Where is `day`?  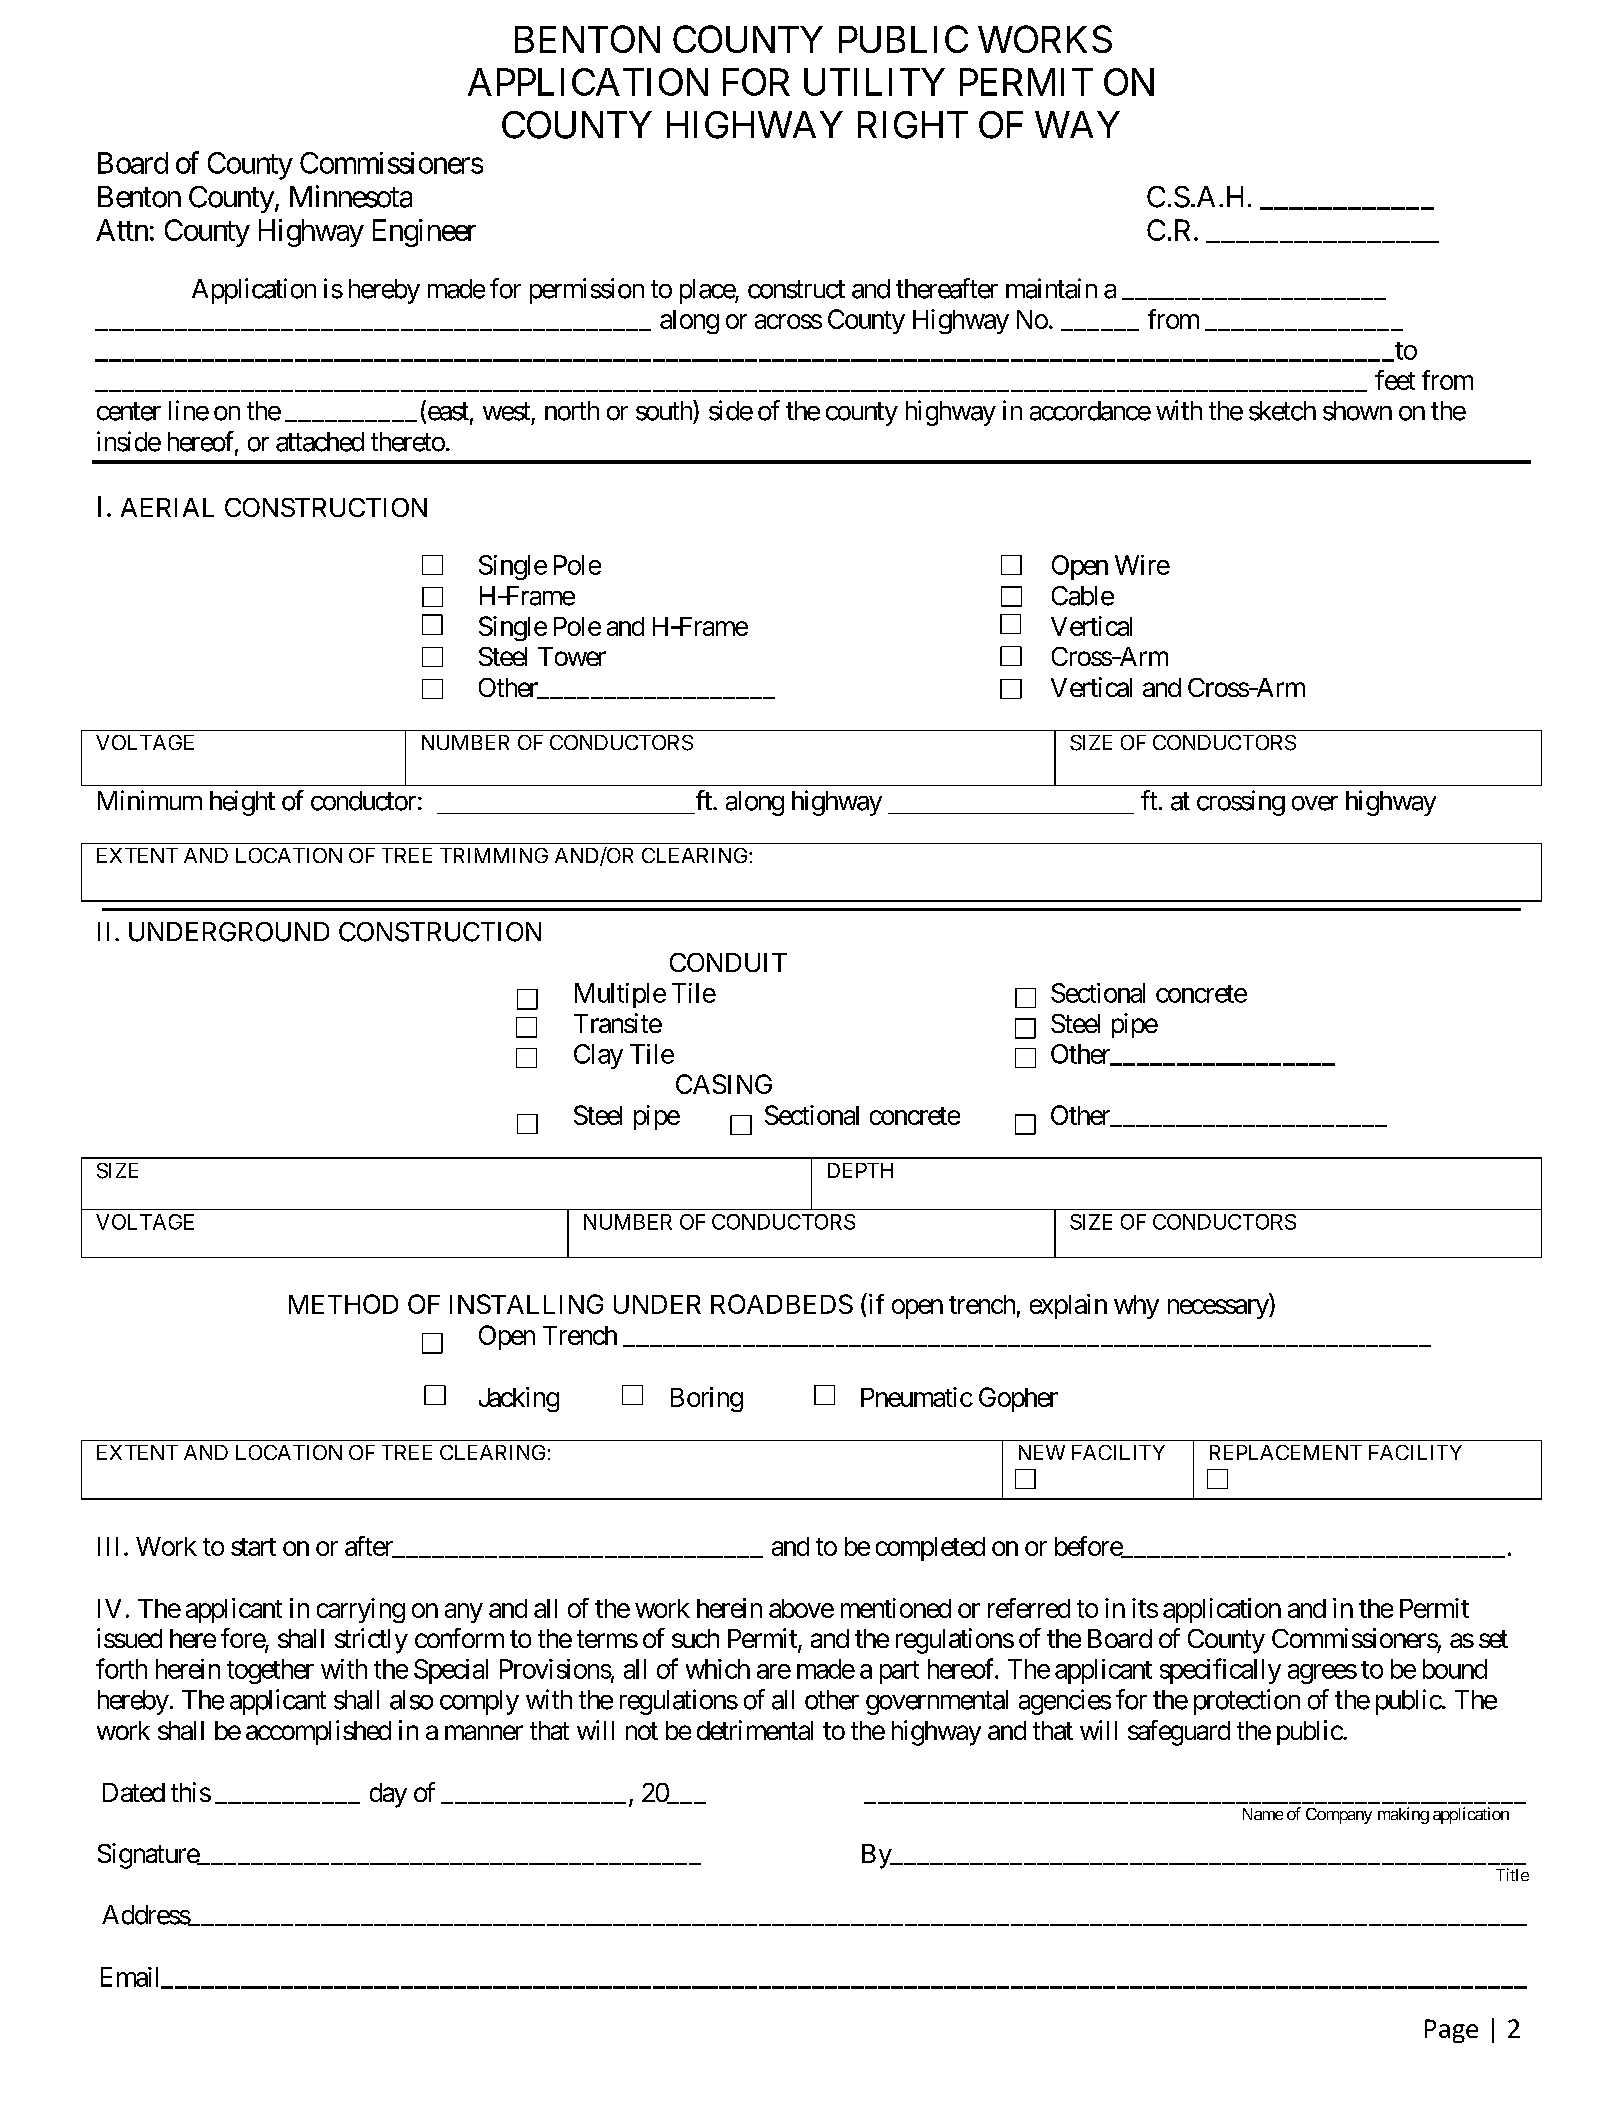
day is located at coordinates (388, 1795).
